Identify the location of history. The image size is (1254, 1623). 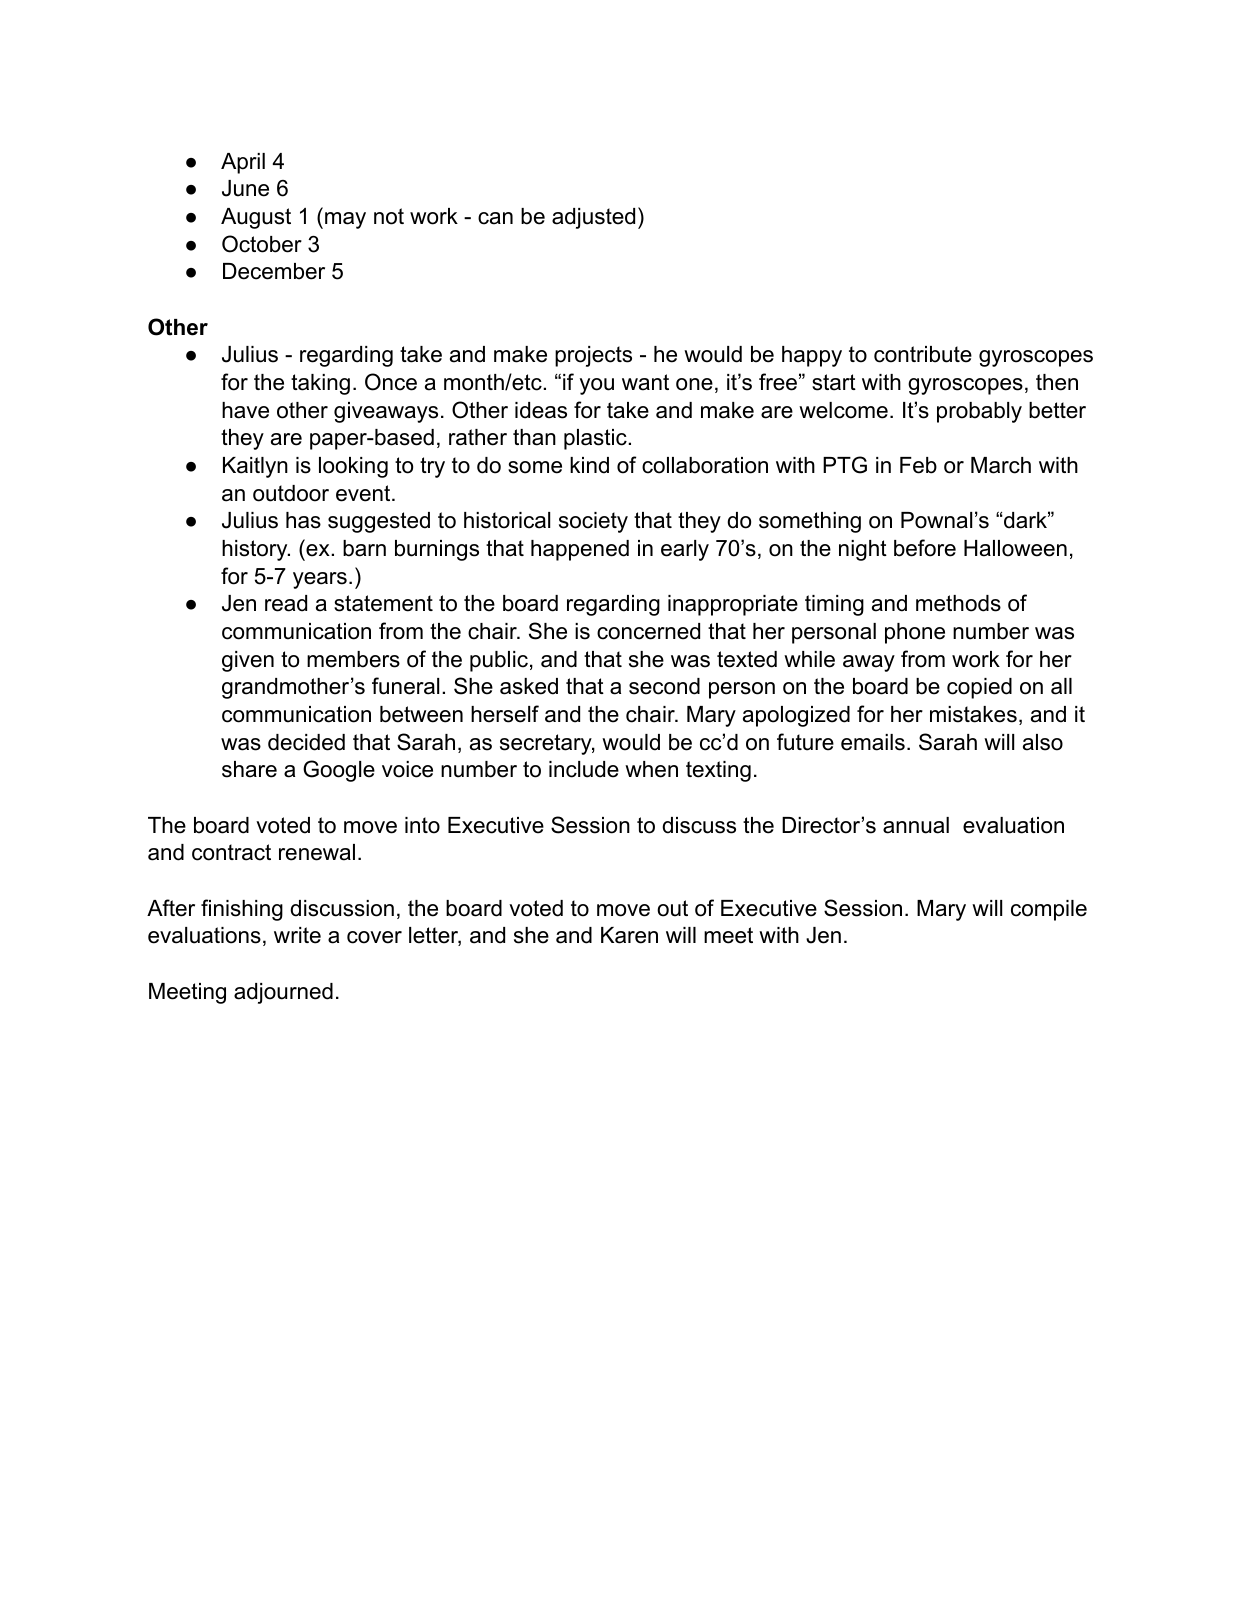
(256, 550).
